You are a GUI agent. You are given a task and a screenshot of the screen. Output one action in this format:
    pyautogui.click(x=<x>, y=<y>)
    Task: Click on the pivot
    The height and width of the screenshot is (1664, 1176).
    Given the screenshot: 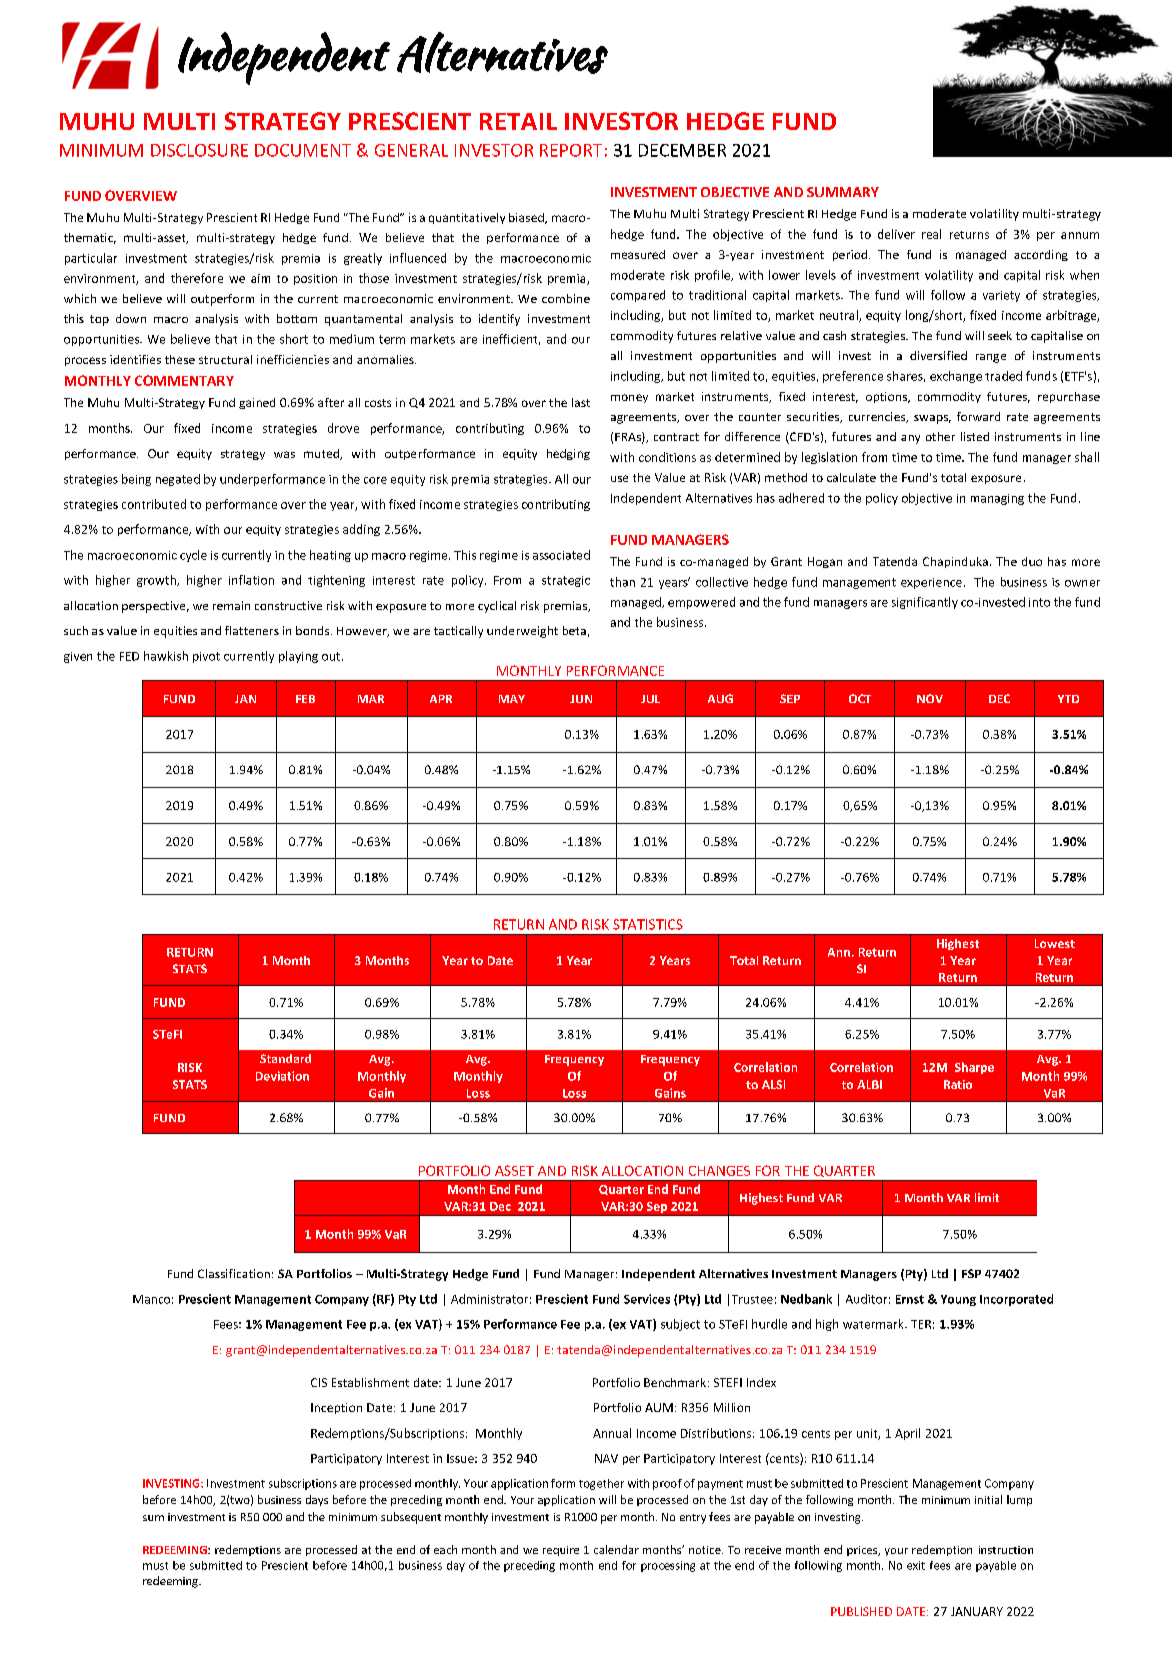 What is the action you would take?
    pyautogui.click(x=206, y=657)
